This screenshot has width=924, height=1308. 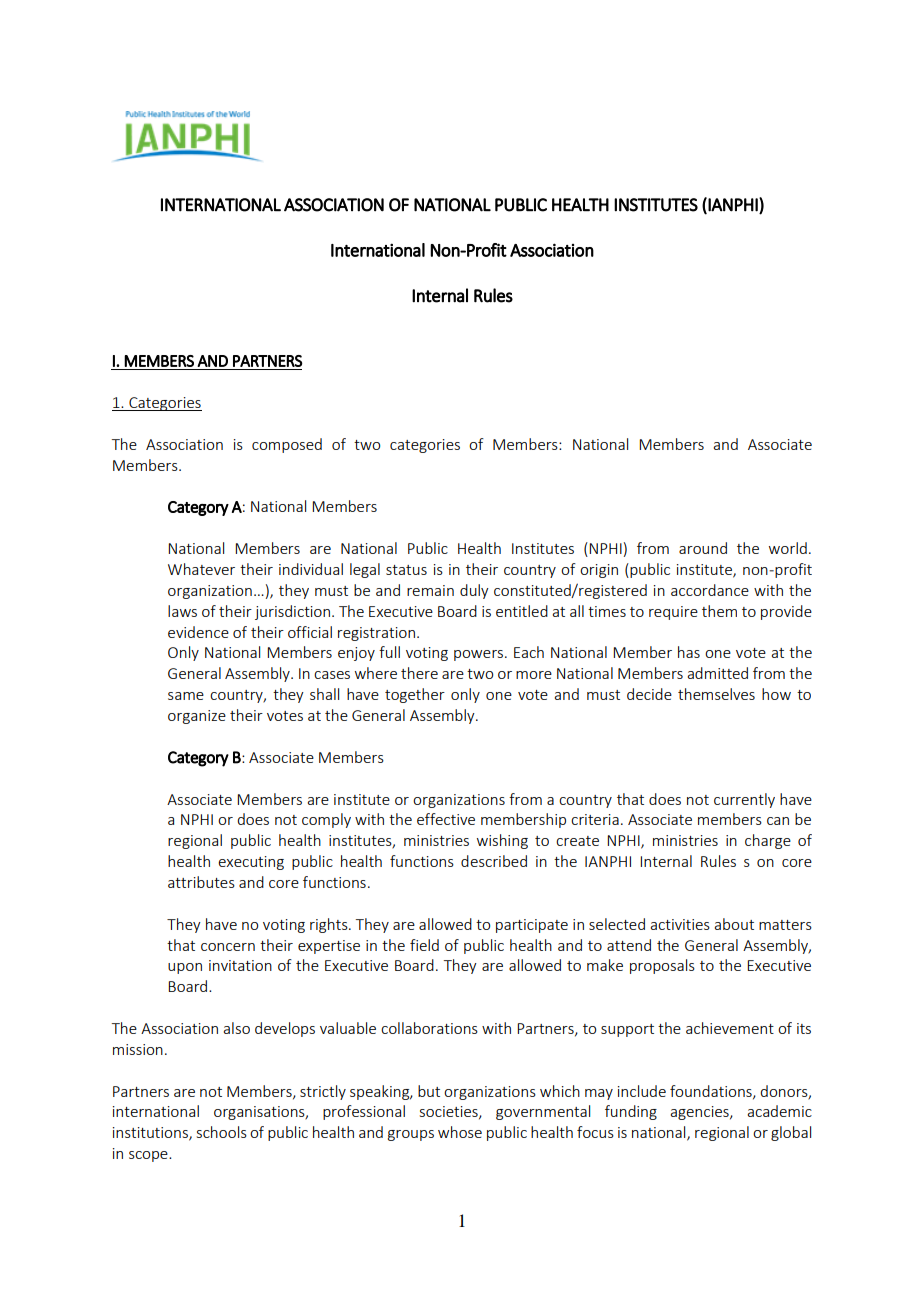 What do you see at coordinates (406, 570) in the screenshot?
I see `status` at bounding box center [406, 570].
